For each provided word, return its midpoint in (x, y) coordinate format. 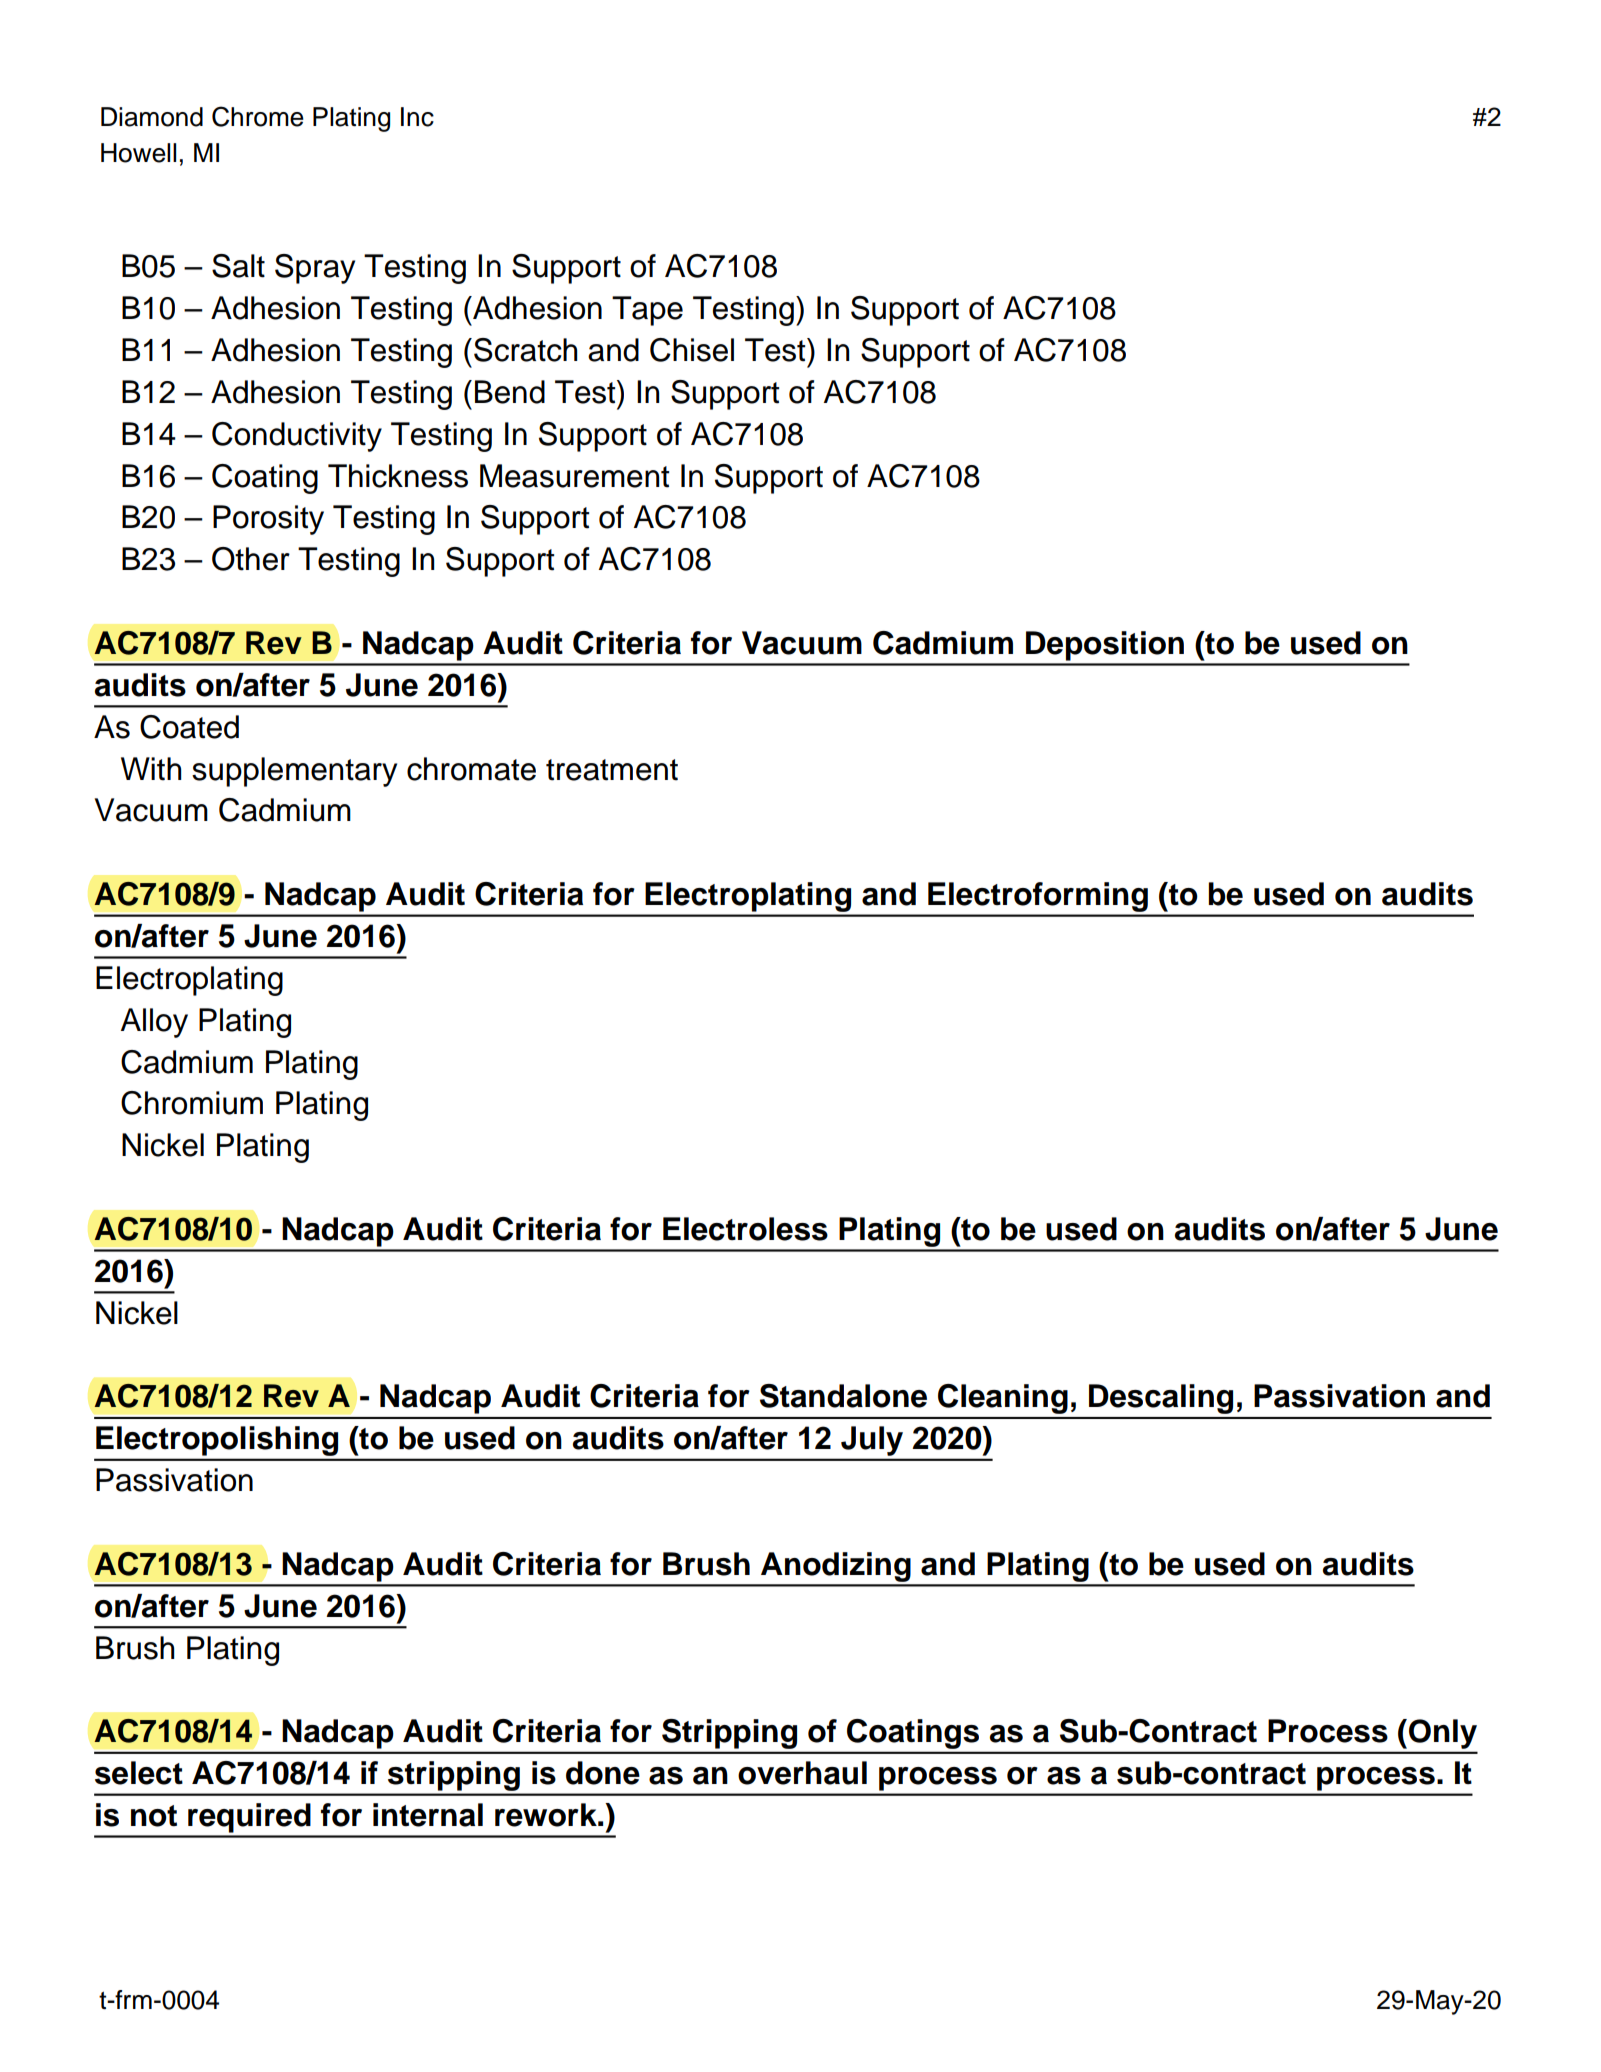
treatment (612, 770)
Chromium (192, 1103)
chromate (471, 769)
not (154, 1816)
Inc (417, 117)
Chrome (258, 116)
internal (428, 1815)
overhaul (802, 1773)
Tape (647, 311)
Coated (189, 727)
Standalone (843, 1396)
